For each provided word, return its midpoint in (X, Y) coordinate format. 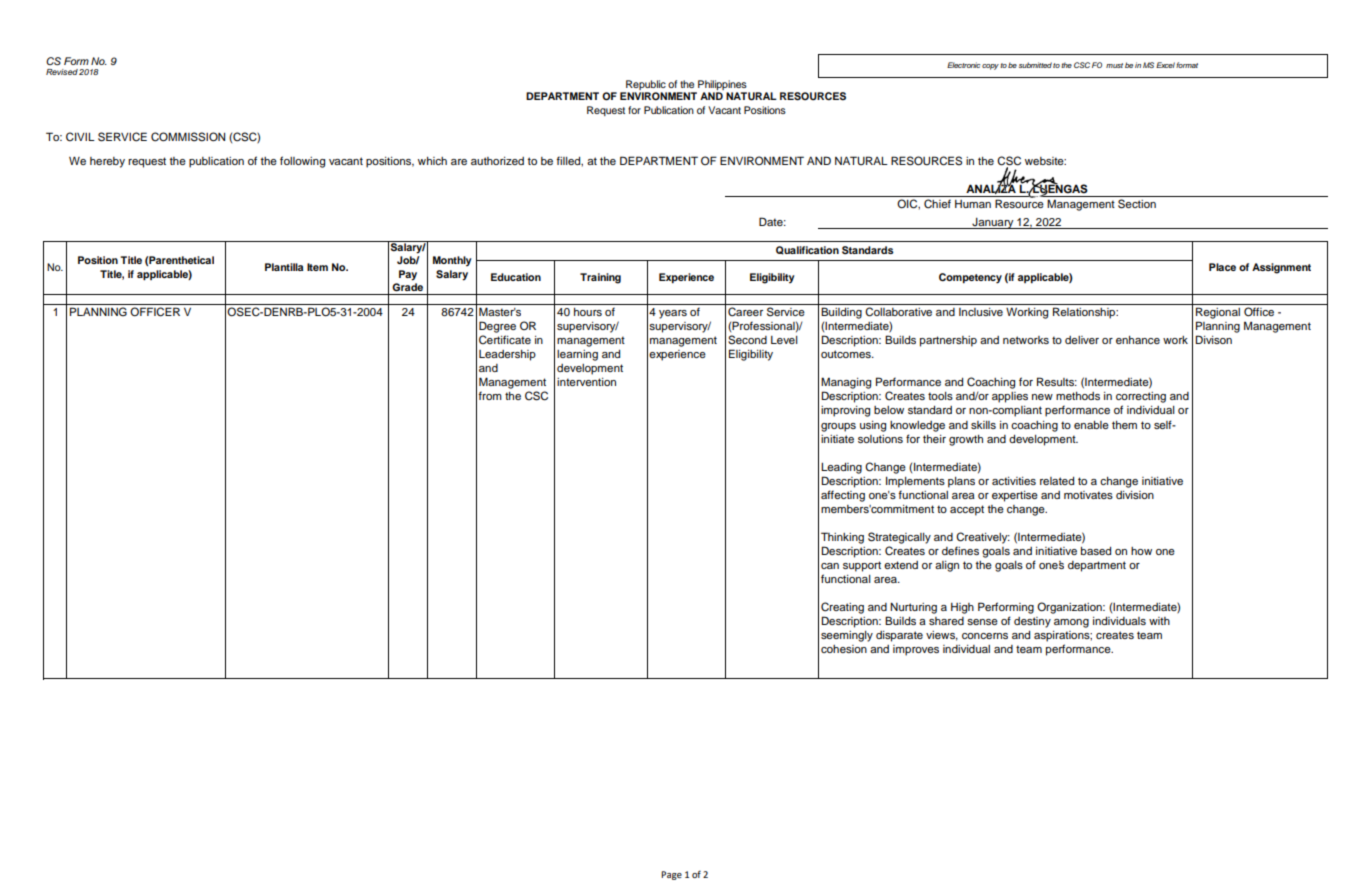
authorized (497, 161)
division (1135, 495)
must (1114, 65)
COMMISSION (188, 137)
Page (671, 875)
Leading (841, 468)
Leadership (507, 355)
